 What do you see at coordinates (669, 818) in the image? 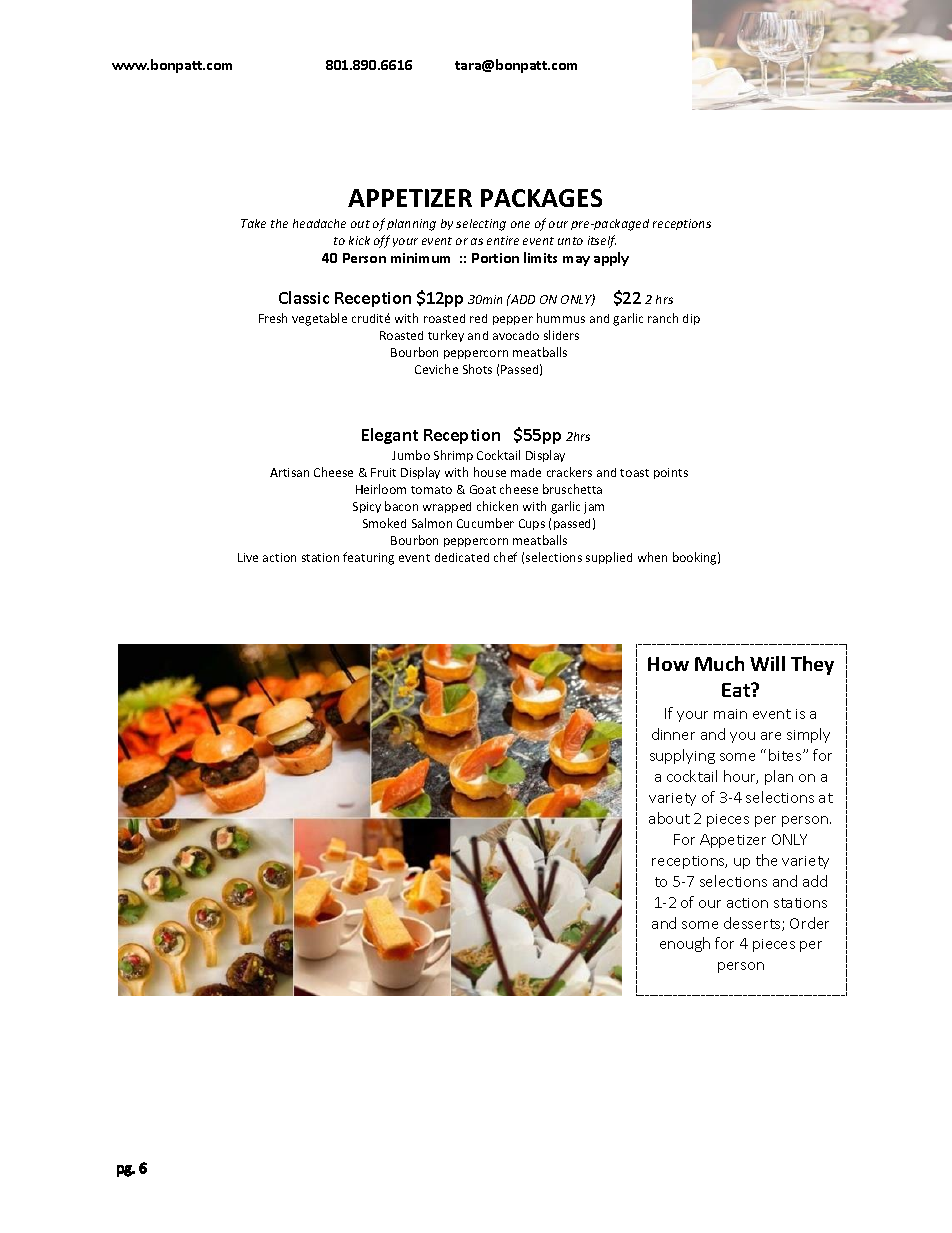
I see `about` at bounding box center [669, 818].
